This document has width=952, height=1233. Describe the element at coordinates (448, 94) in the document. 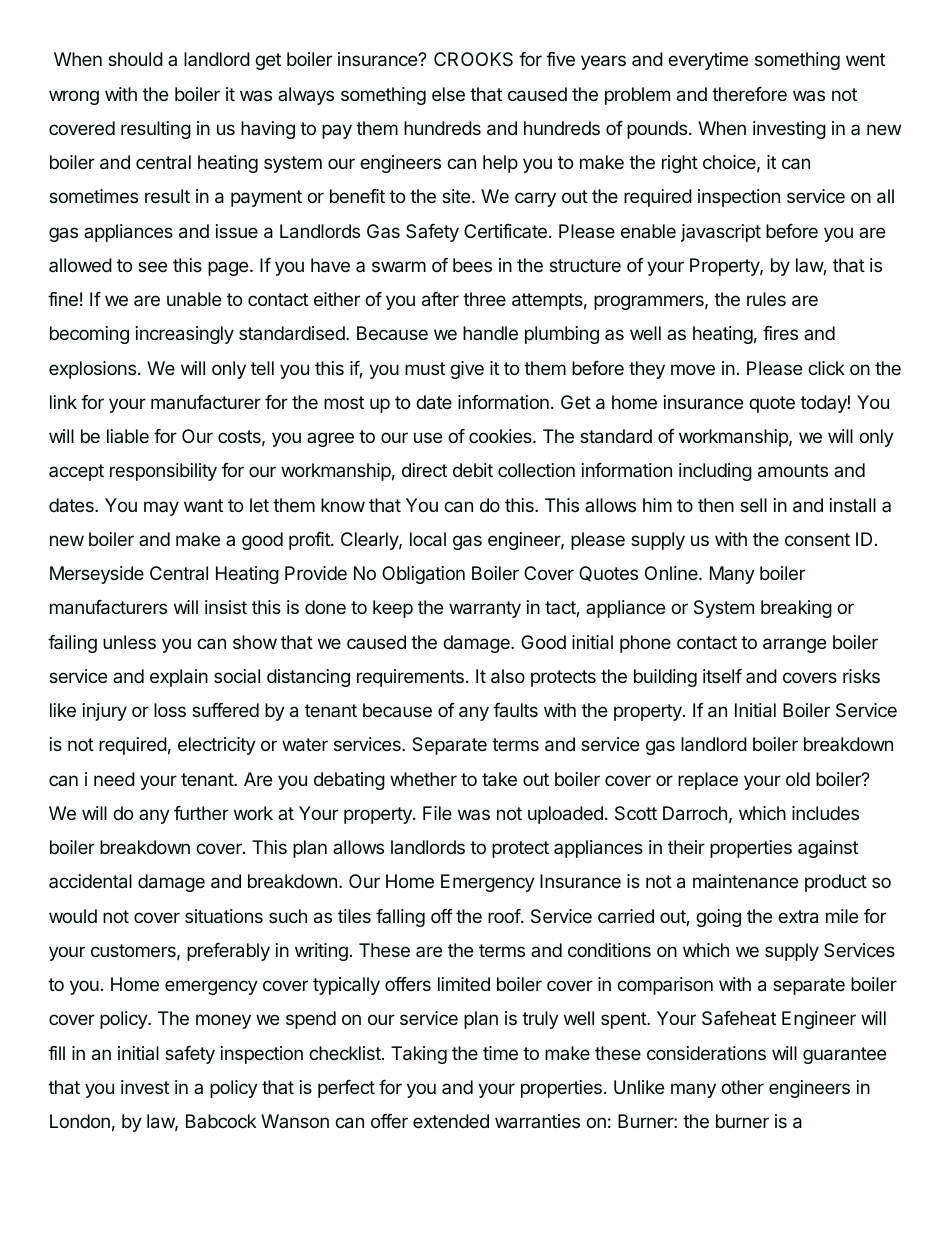

I see `else` at that location.
